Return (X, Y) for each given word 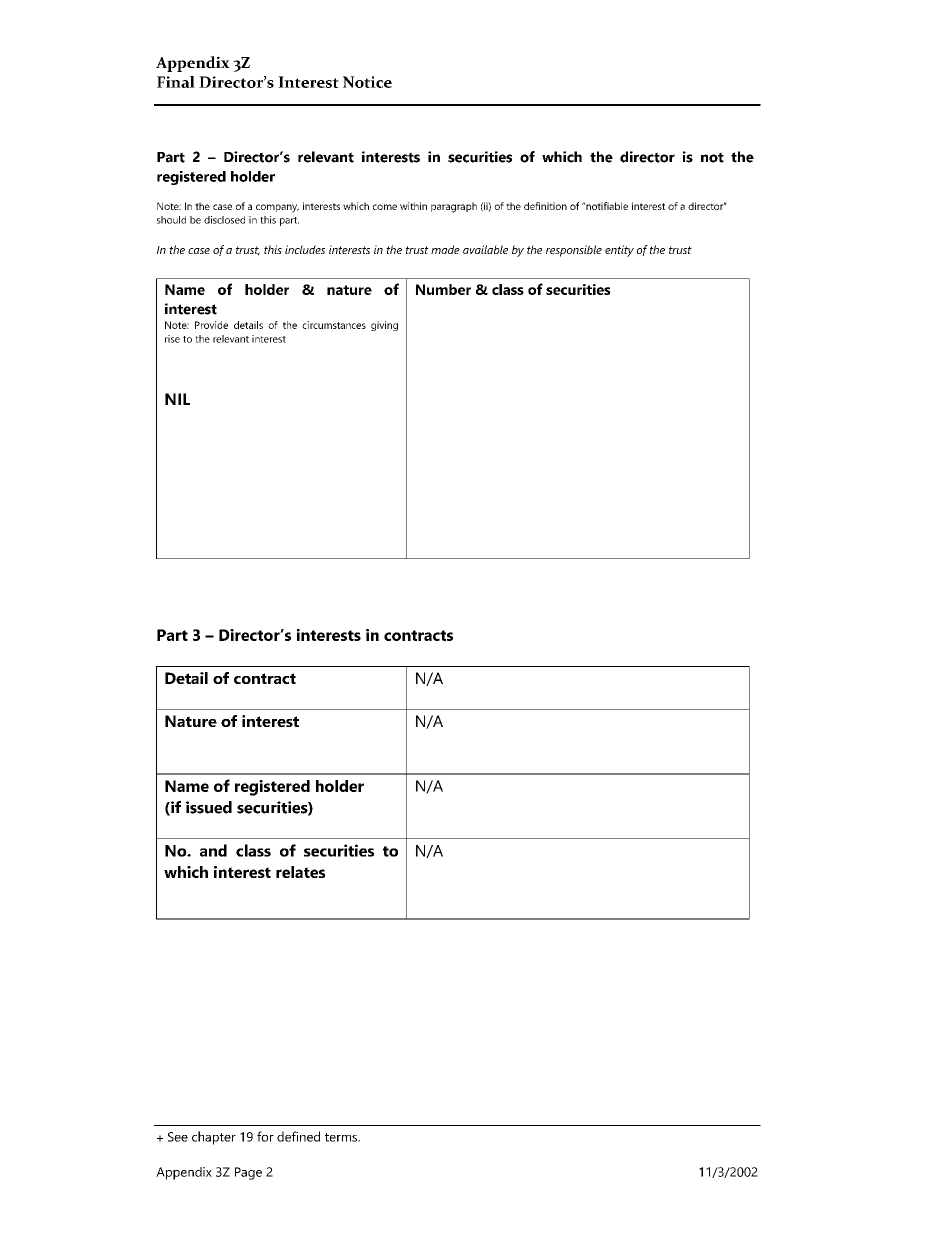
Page (248, 1173)
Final (176, 82)
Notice (367, 82)
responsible (574, 251)
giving (384, 326)
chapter (214, 1138)
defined (298, 1136)
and (213, 850)
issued (209, 807)
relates (300, 872)
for (265, 1136)
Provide (211, 325)
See (178, 1137)
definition (545, 206)
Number (443, 289)
